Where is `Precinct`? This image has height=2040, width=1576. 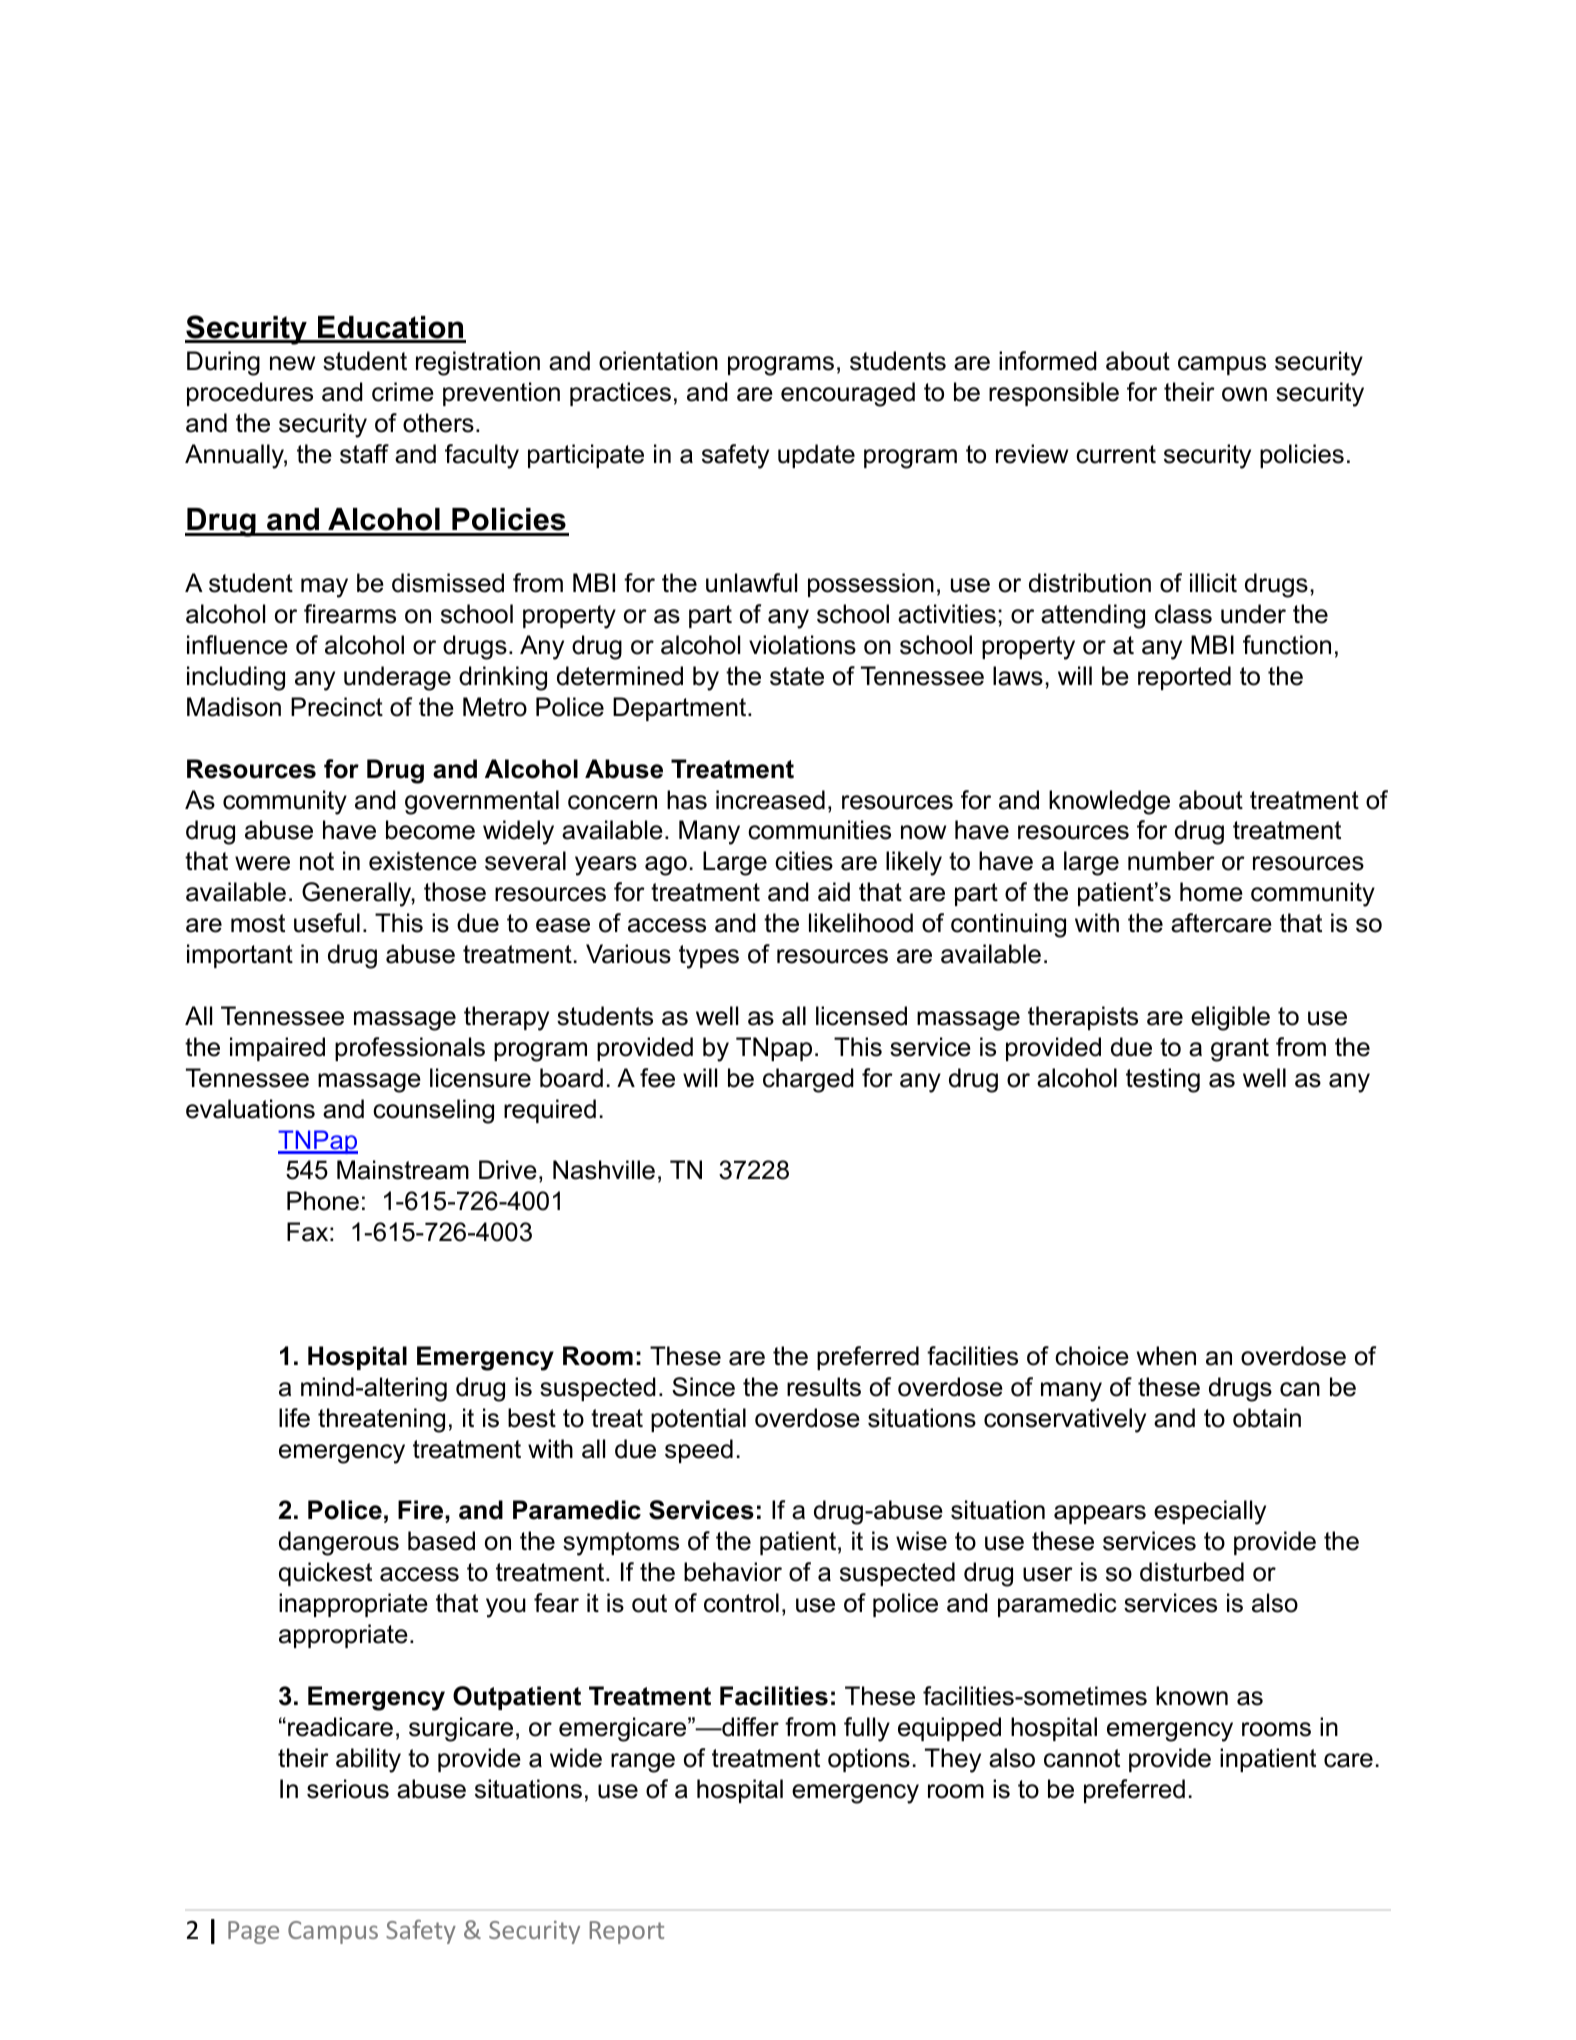
Precinct is located at coordinates (337, 707).
